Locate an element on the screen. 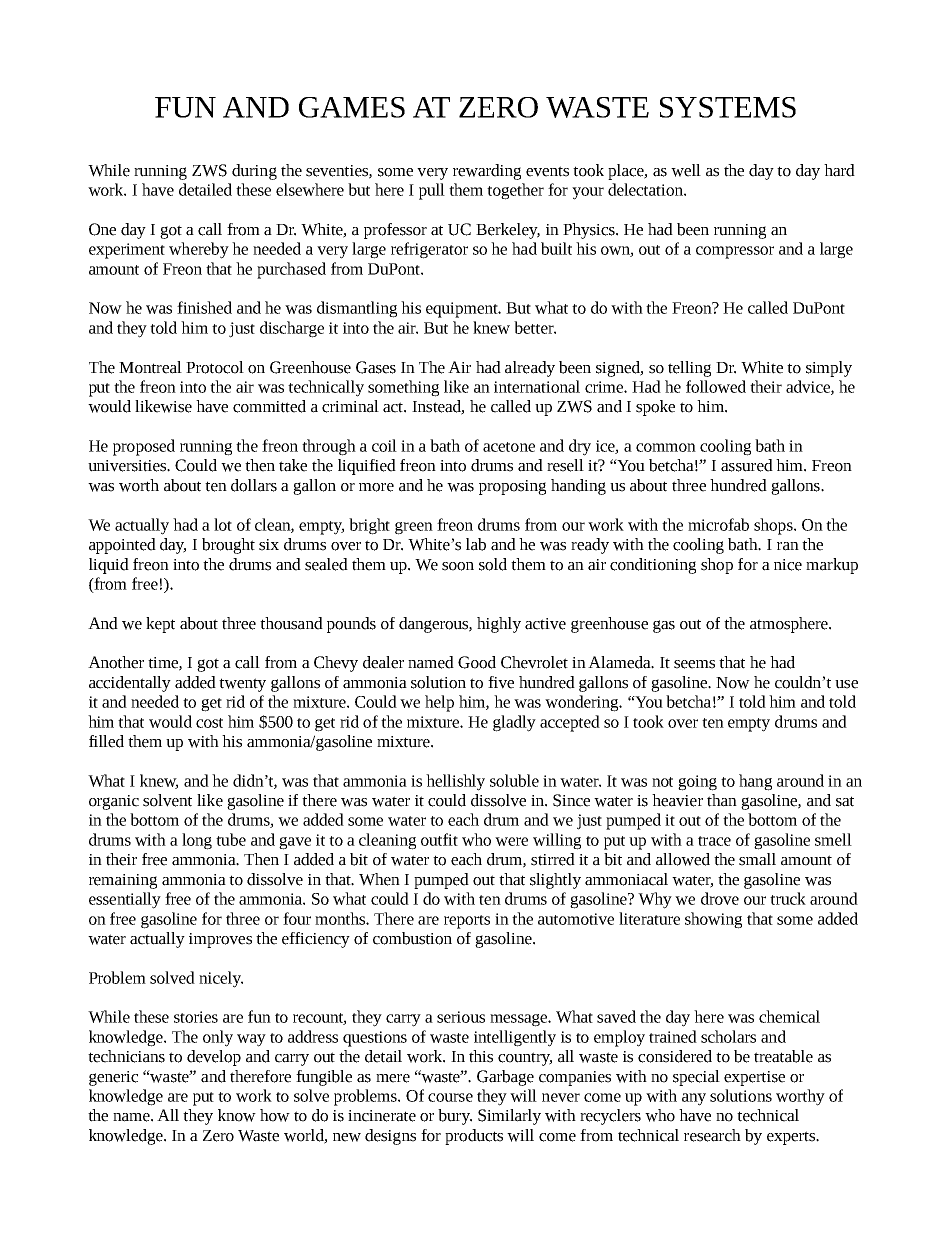 The height and width of the screenshot is (1233, 952). were is located at coordinates (511, 841).
